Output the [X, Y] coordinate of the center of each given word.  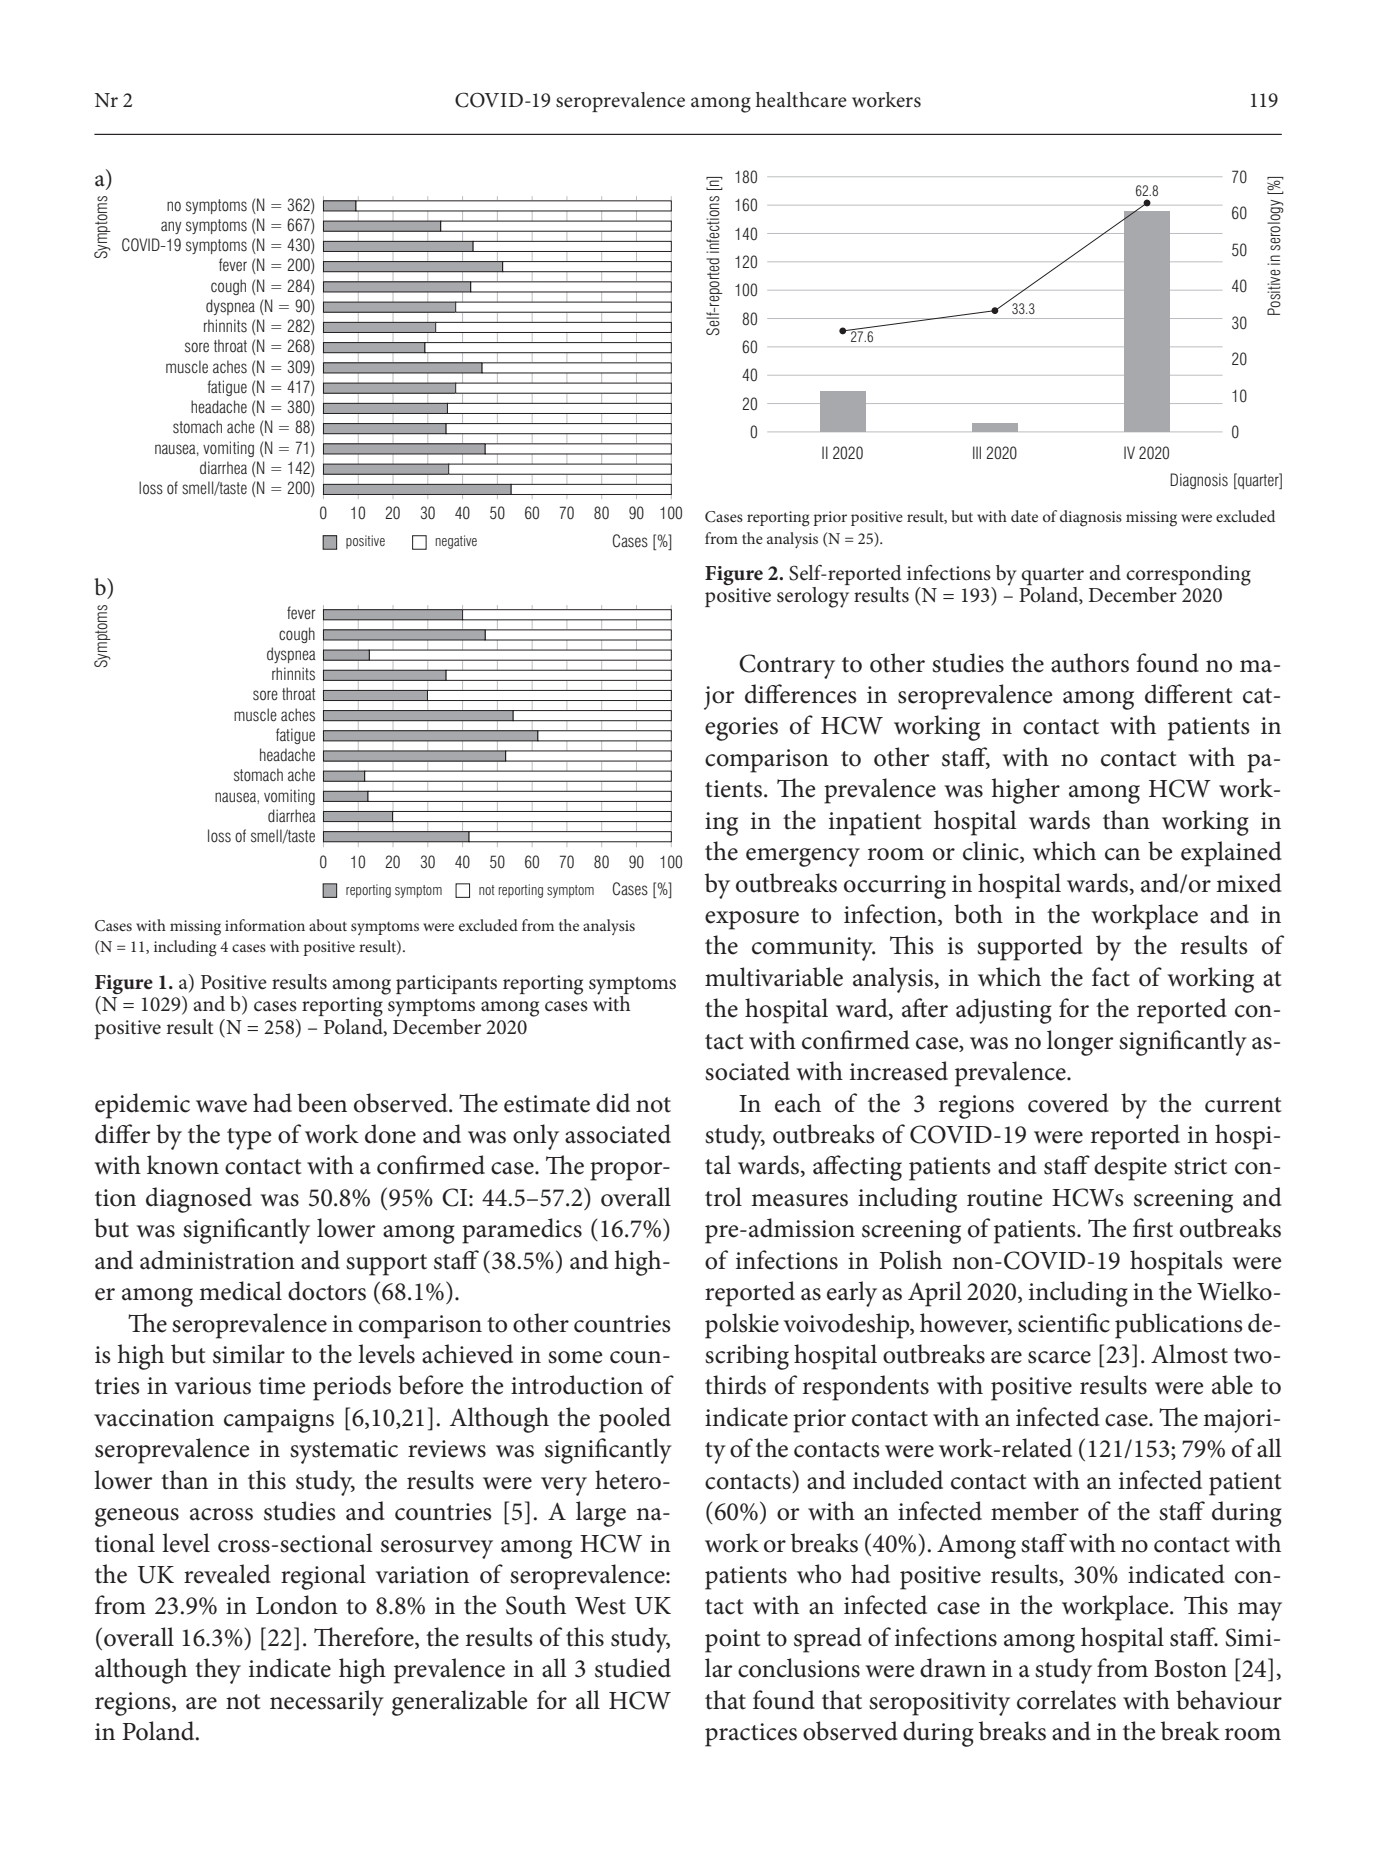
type [249, 1139]
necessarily [327, 1703]
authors [1090, 663]
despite [1130, 1168]
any [171, 227]
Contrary [787, 666]
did [613, 1103]
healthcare [801, 100]
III [977, 452]
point [733, 1641]
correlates [1066, 1700]
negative [456, 542]
